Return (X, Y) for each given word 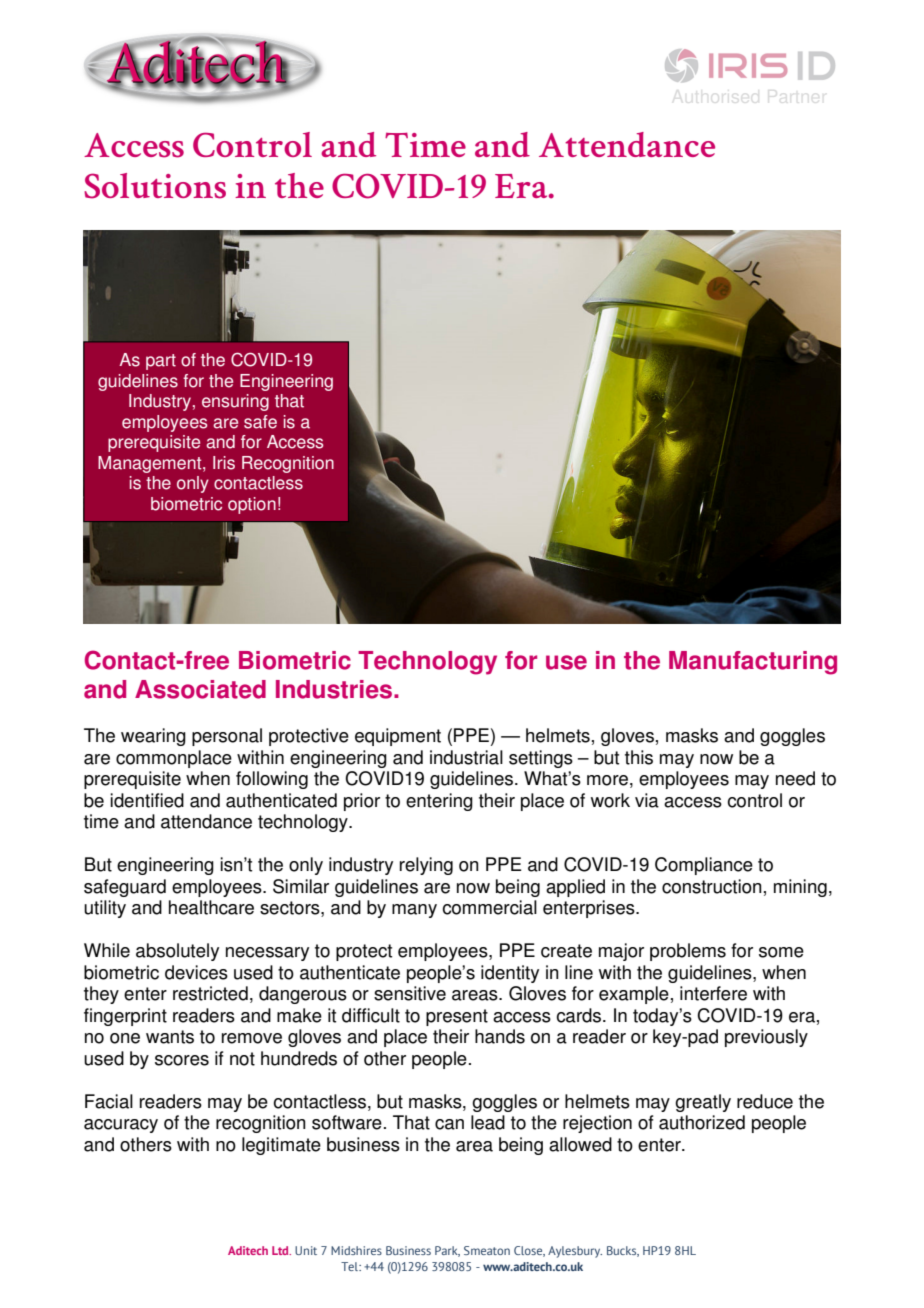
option (252, 505)
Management (151, 464)
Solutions (155, 186)
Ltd (281, 1250)
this (639, 757)
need (795, 778)
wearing (153, 737)
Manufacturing (753, 663)
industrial (466, 757)
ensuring (235, 402)
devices (196, 972)
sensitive (410, 993)
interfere (713, 993)
